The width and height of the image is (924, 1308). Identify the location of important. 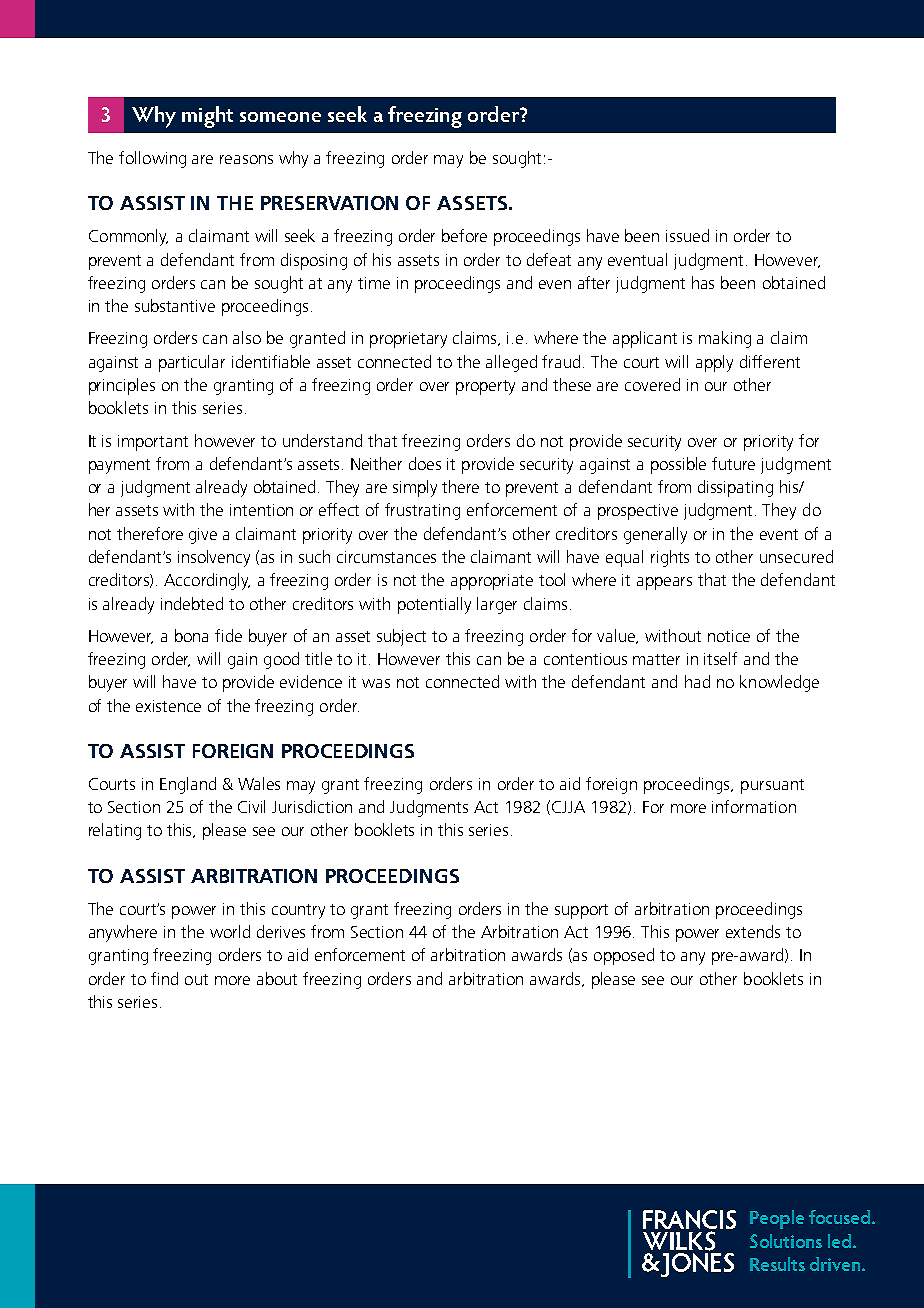
(153, 443).
